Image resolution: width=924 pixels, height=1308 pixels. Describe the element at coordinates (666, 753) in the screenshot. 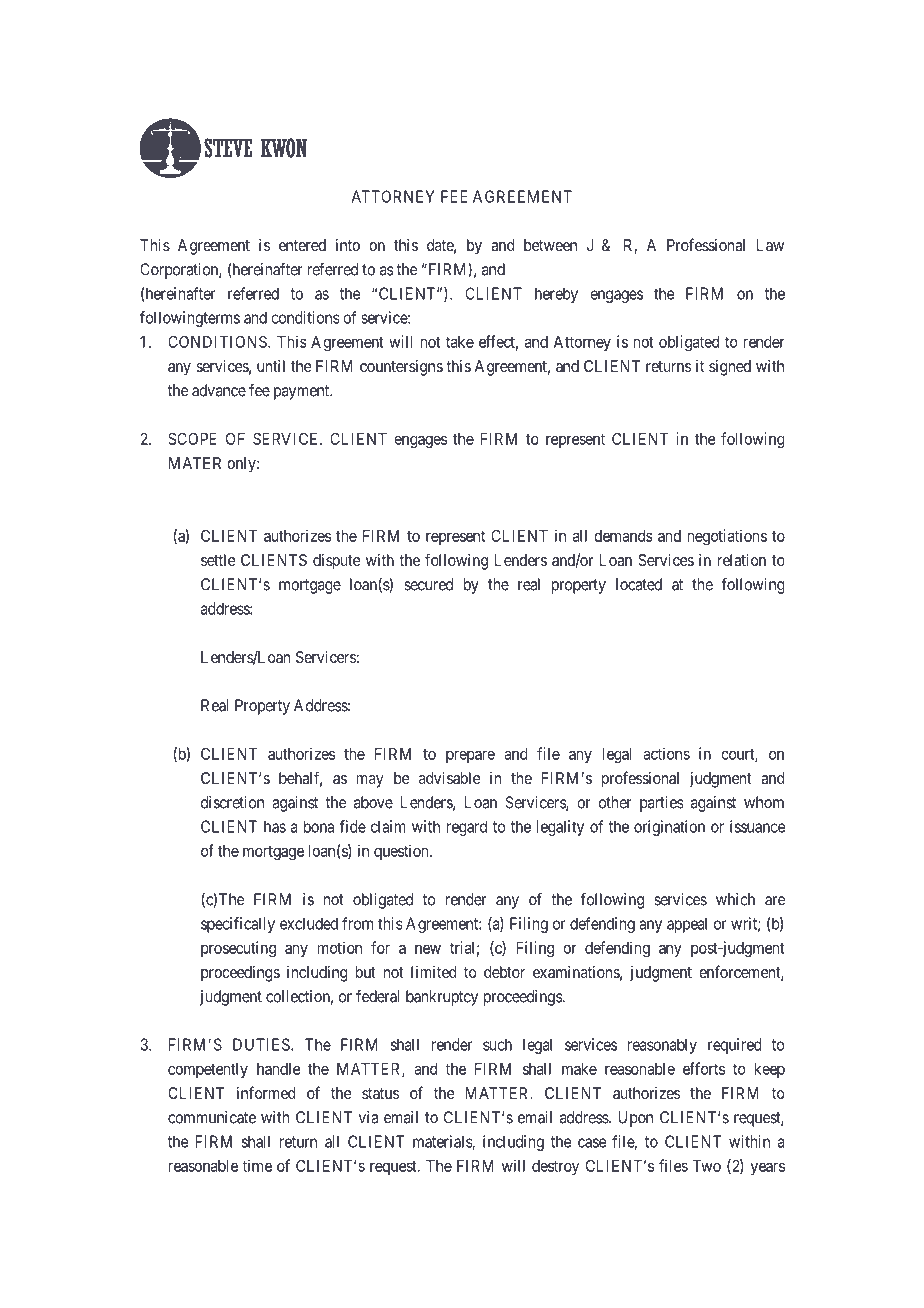

I see `actions` at that location.
